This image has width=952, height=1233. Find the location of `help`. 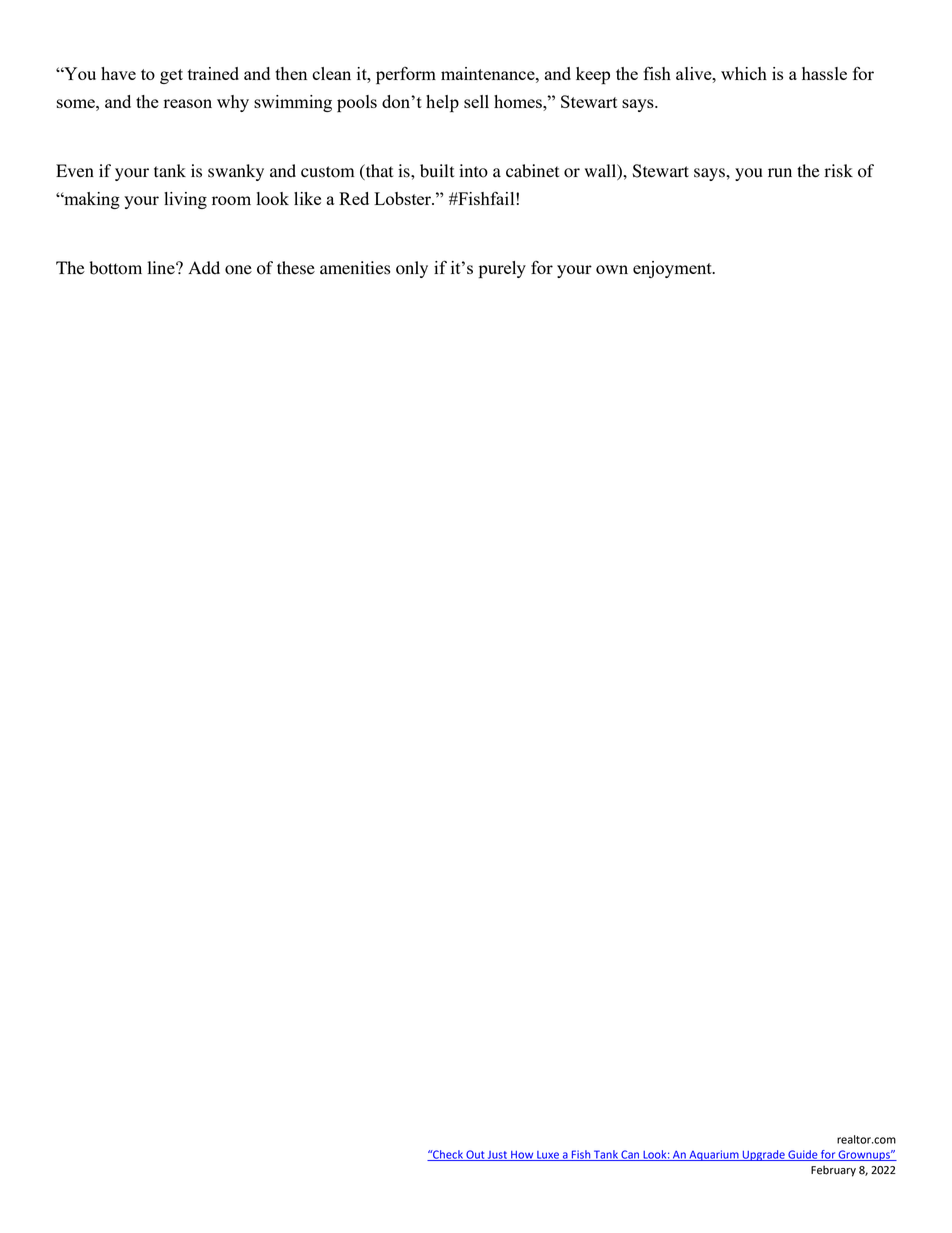

help is located at coordinates (442, 104).
